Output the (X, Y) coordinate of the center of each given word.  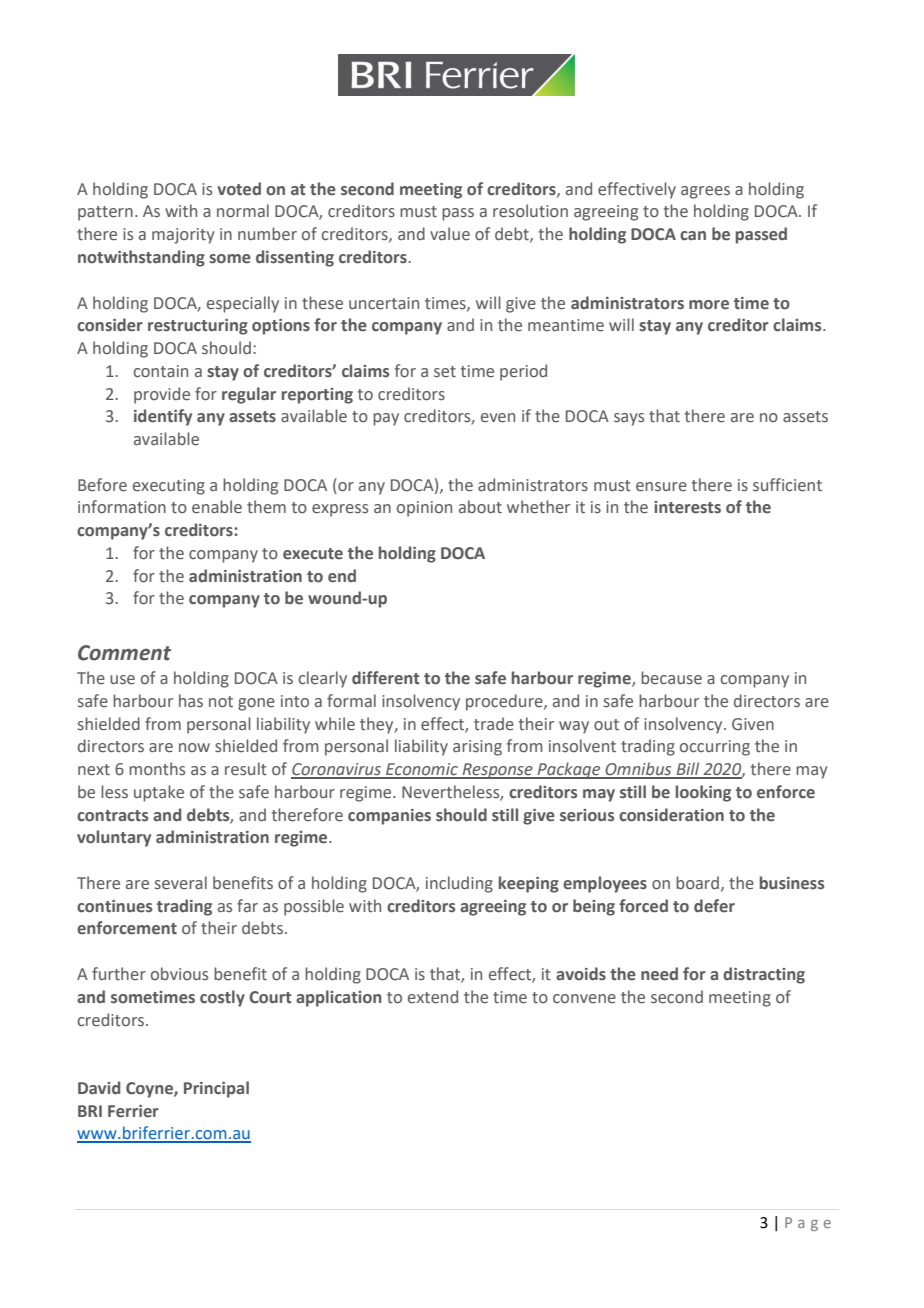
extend (433, 997)
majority (183, 236)
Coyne (150, 1090)
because (671, 678)
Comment (124, 653)
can (693, 236)
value (450, 234)
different (386, 678)
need (659, 974)
